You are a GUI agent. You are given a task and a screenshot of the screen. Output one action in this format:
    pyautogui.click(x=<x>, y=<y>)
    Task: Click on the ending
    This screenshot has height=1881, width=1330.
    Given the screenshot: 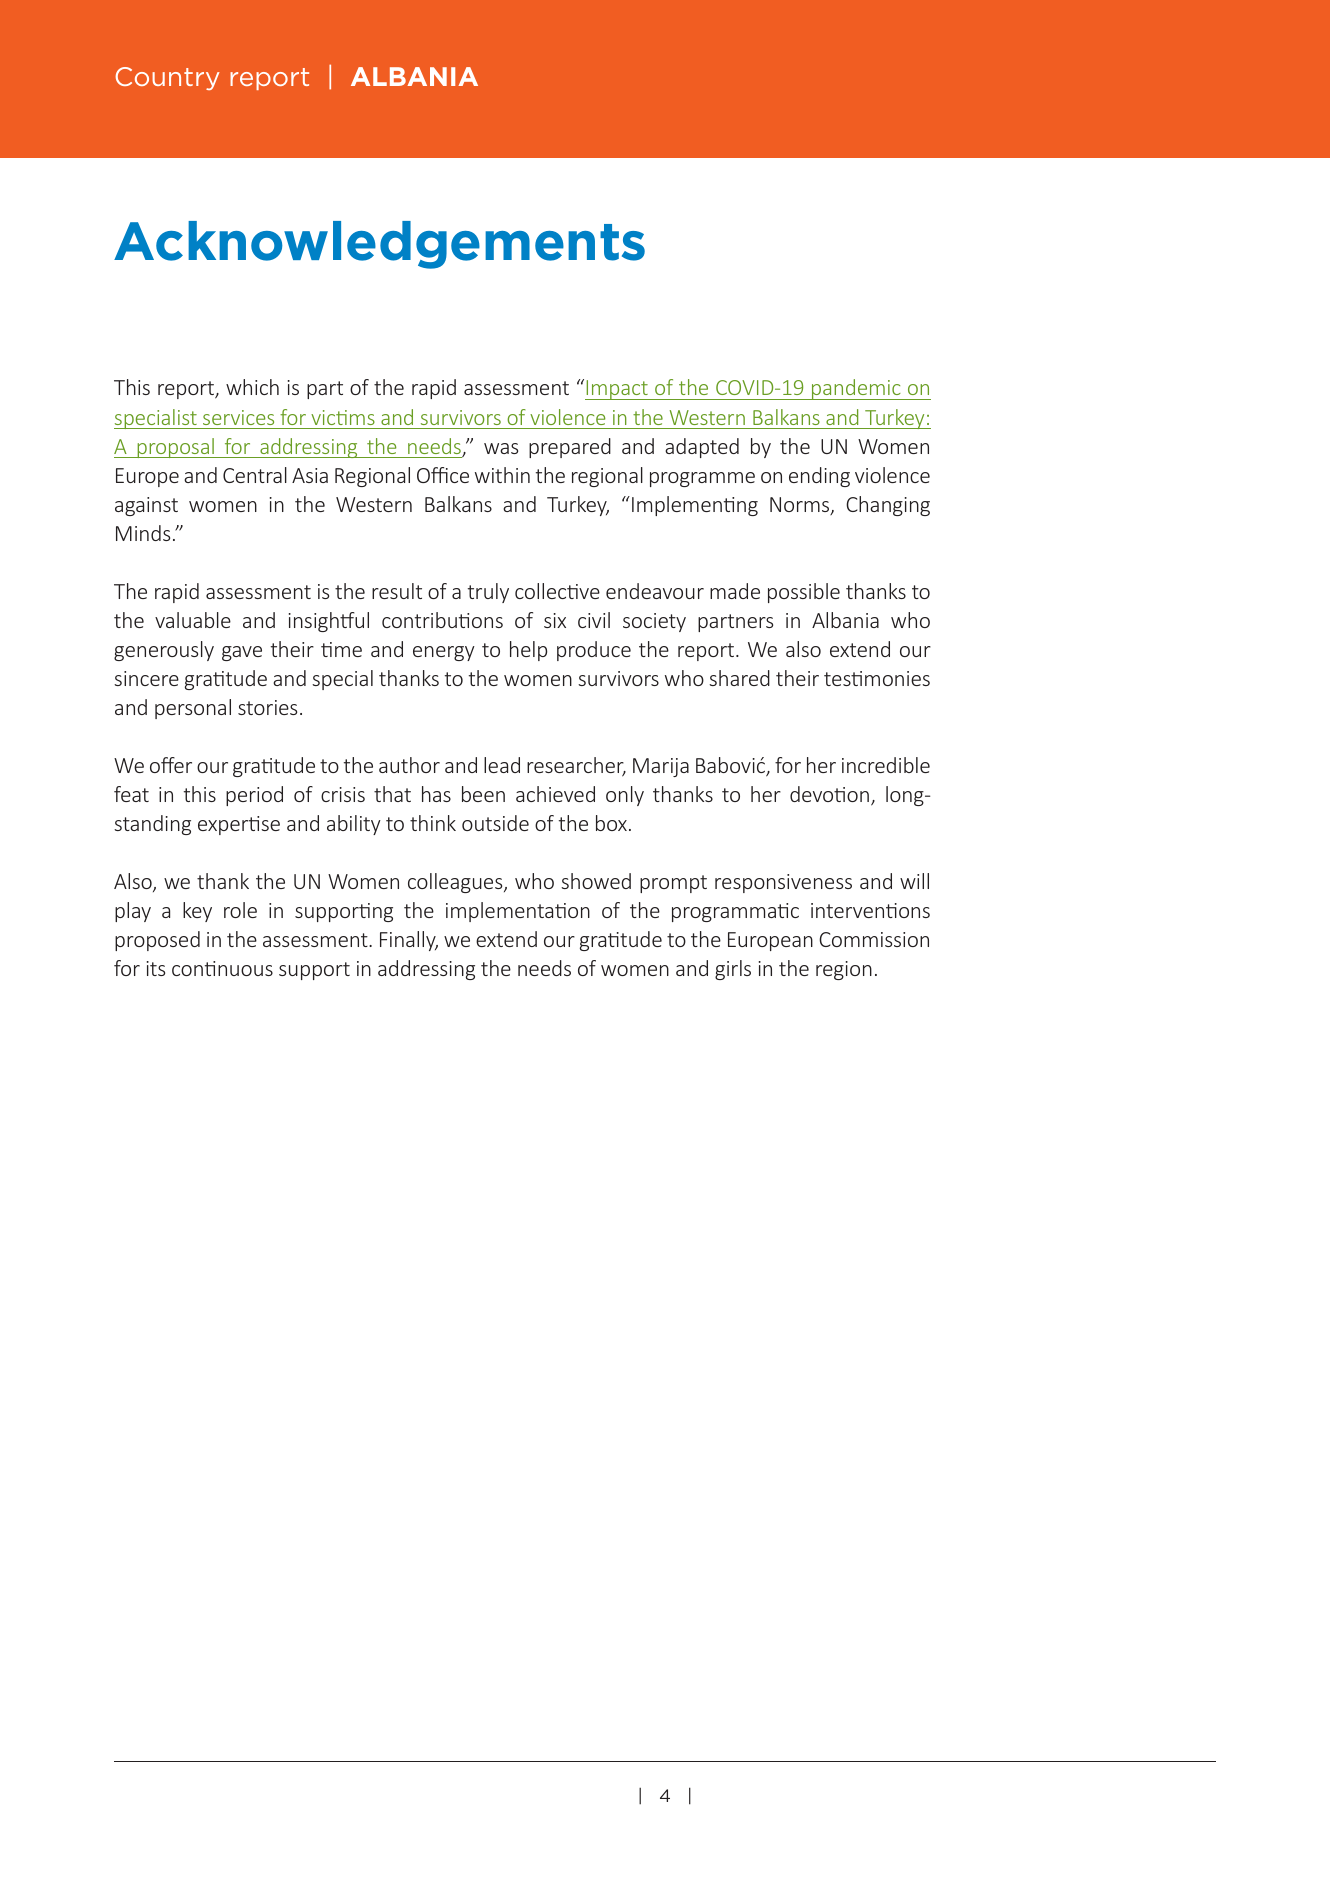 What is the action you would take?
    pyautogui.click(x=819, y=477)
